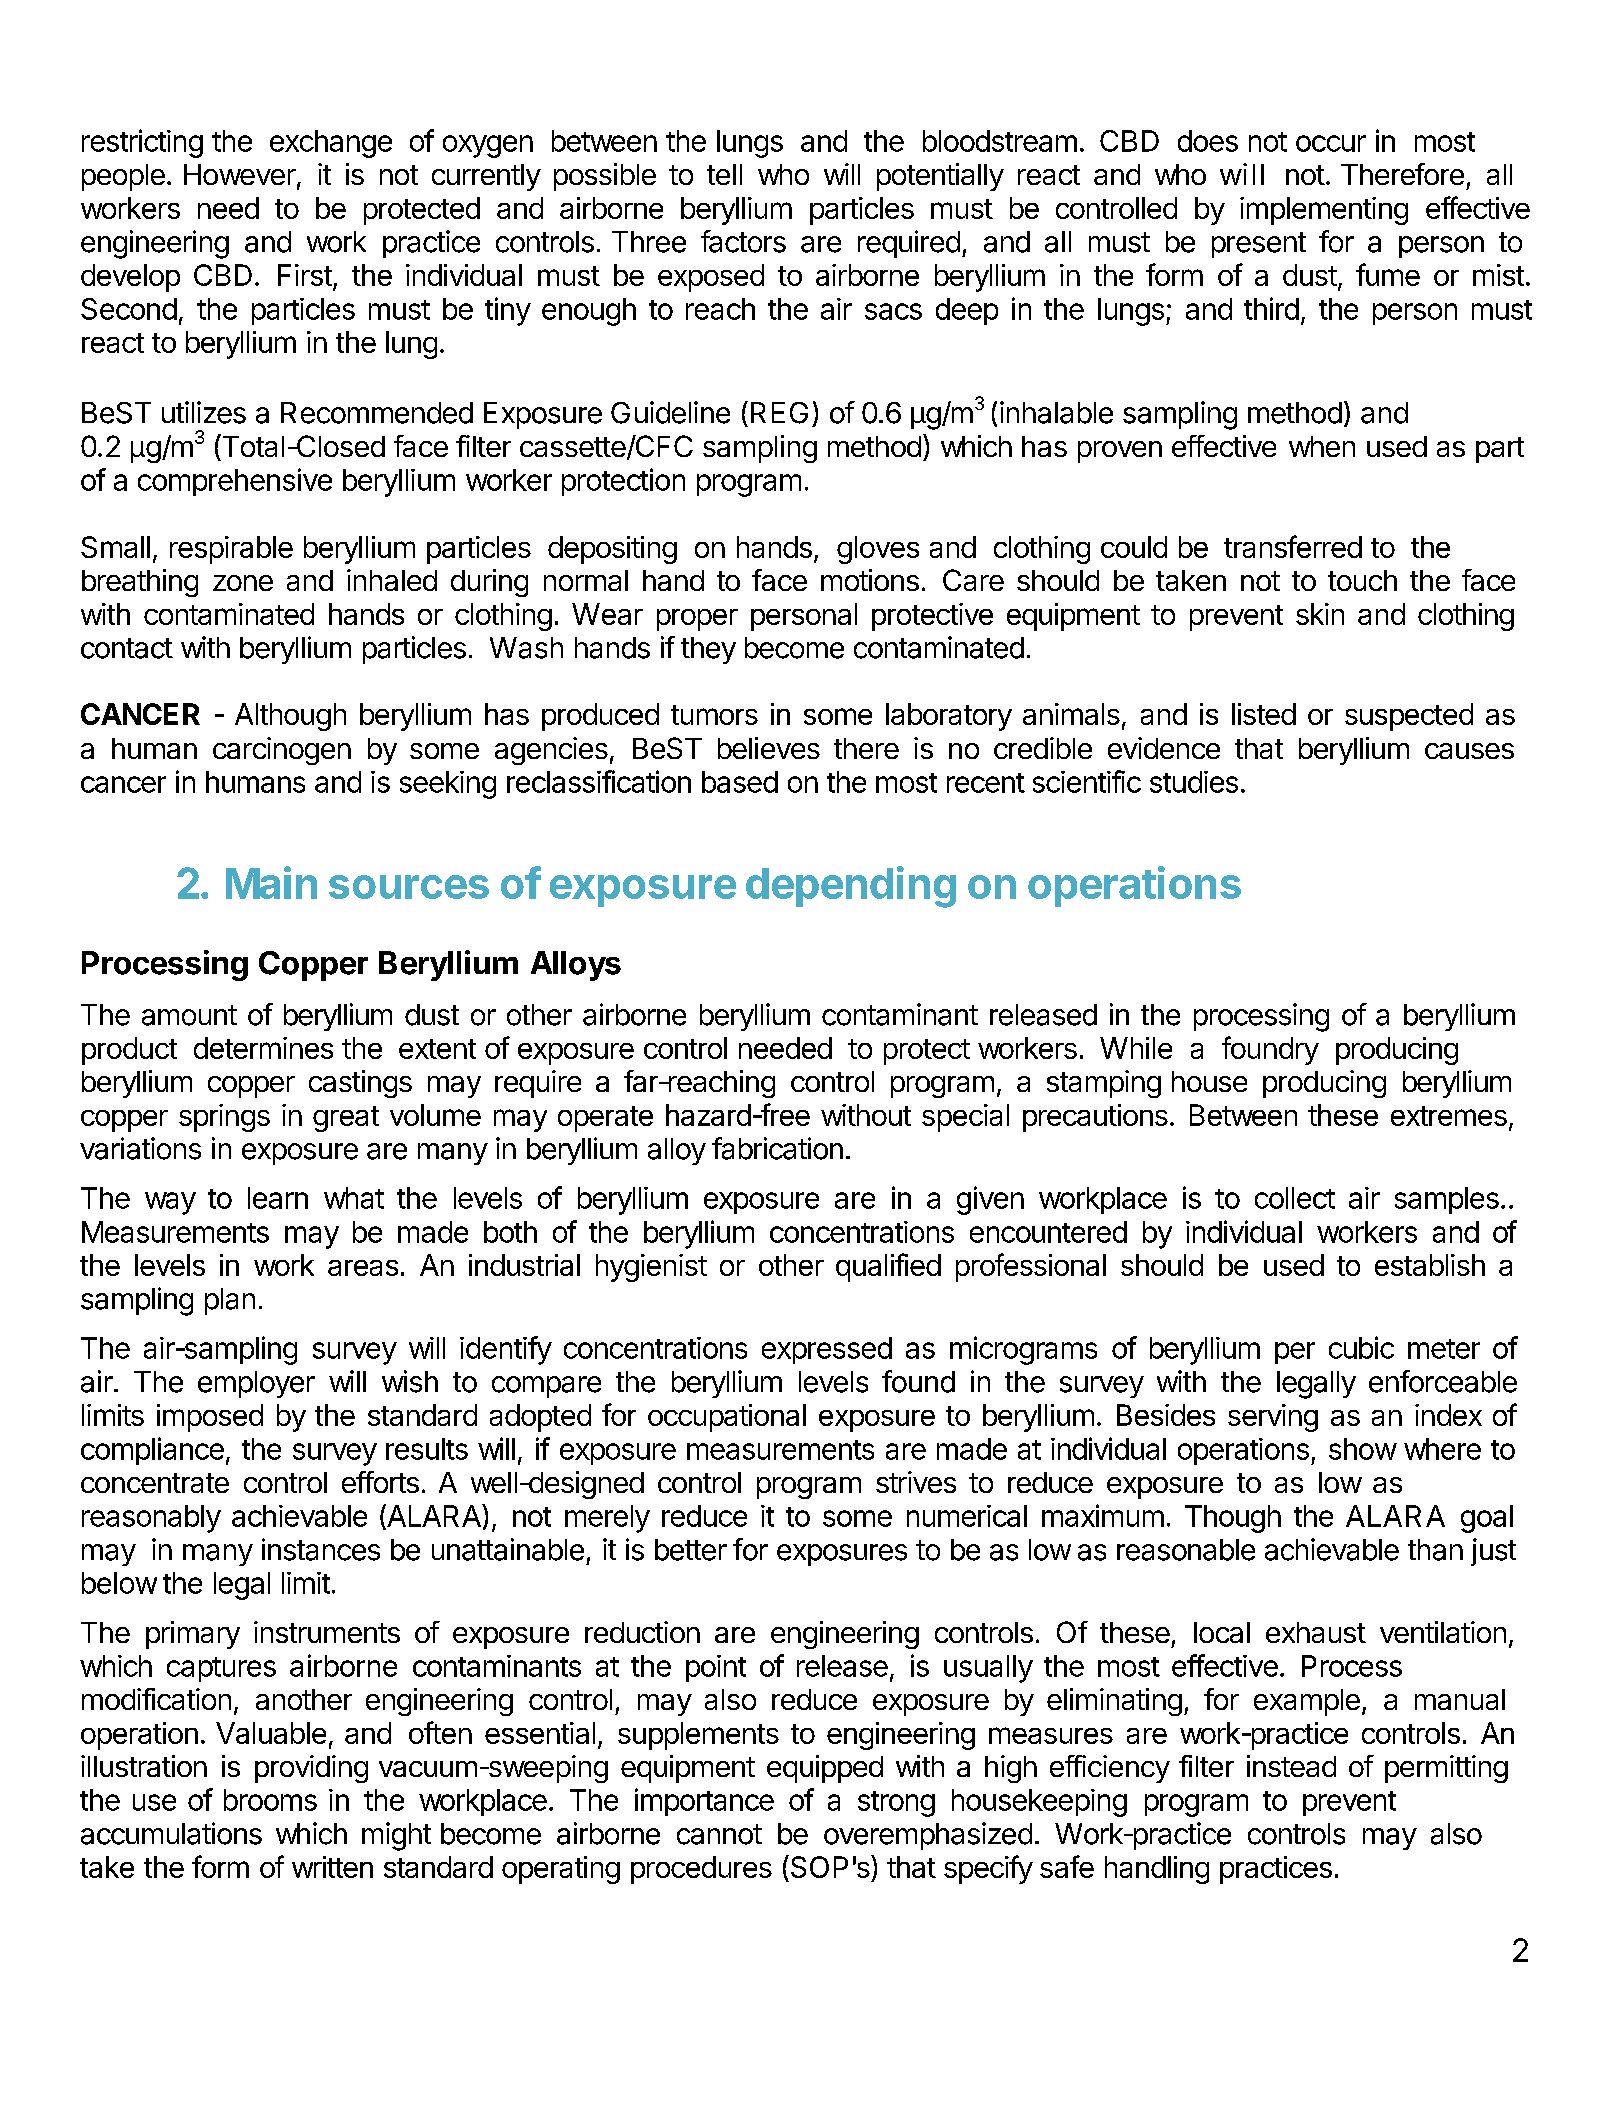 This screenshot has height=2102, width=1624. What do you see at coordinates (1324, 211) in the screenshot?
I see `implementing` at bounding box center [1324, 211].
